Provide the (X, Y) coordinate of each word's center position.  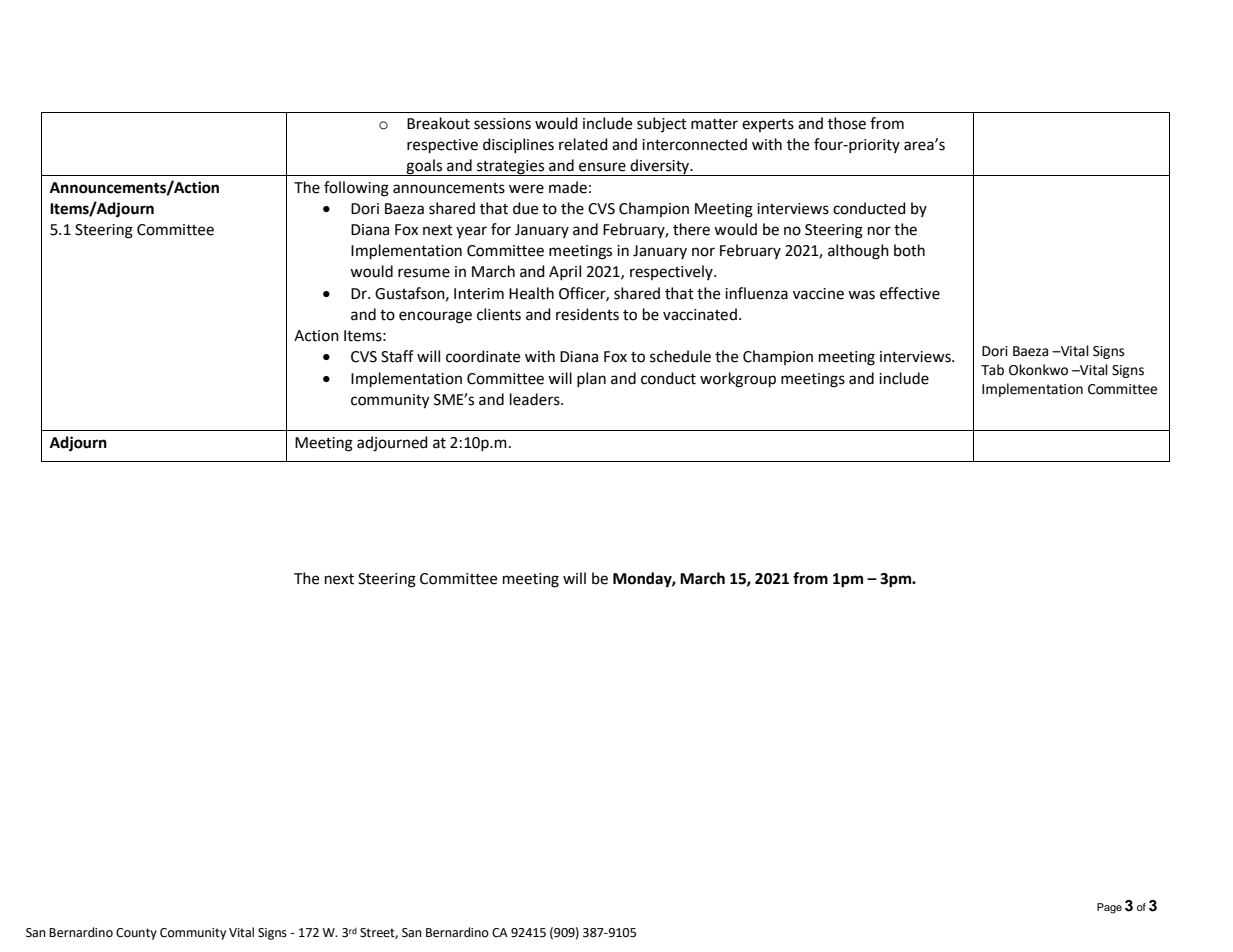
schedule (680, 356)
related (583, 144)
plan (591, 379)
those (847, 123)
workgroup (738, 380)
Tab (992, 370)
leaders (536, 399)
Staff (397, 356)
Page (1109, 908)
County (136, 934)
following (356, 189)
